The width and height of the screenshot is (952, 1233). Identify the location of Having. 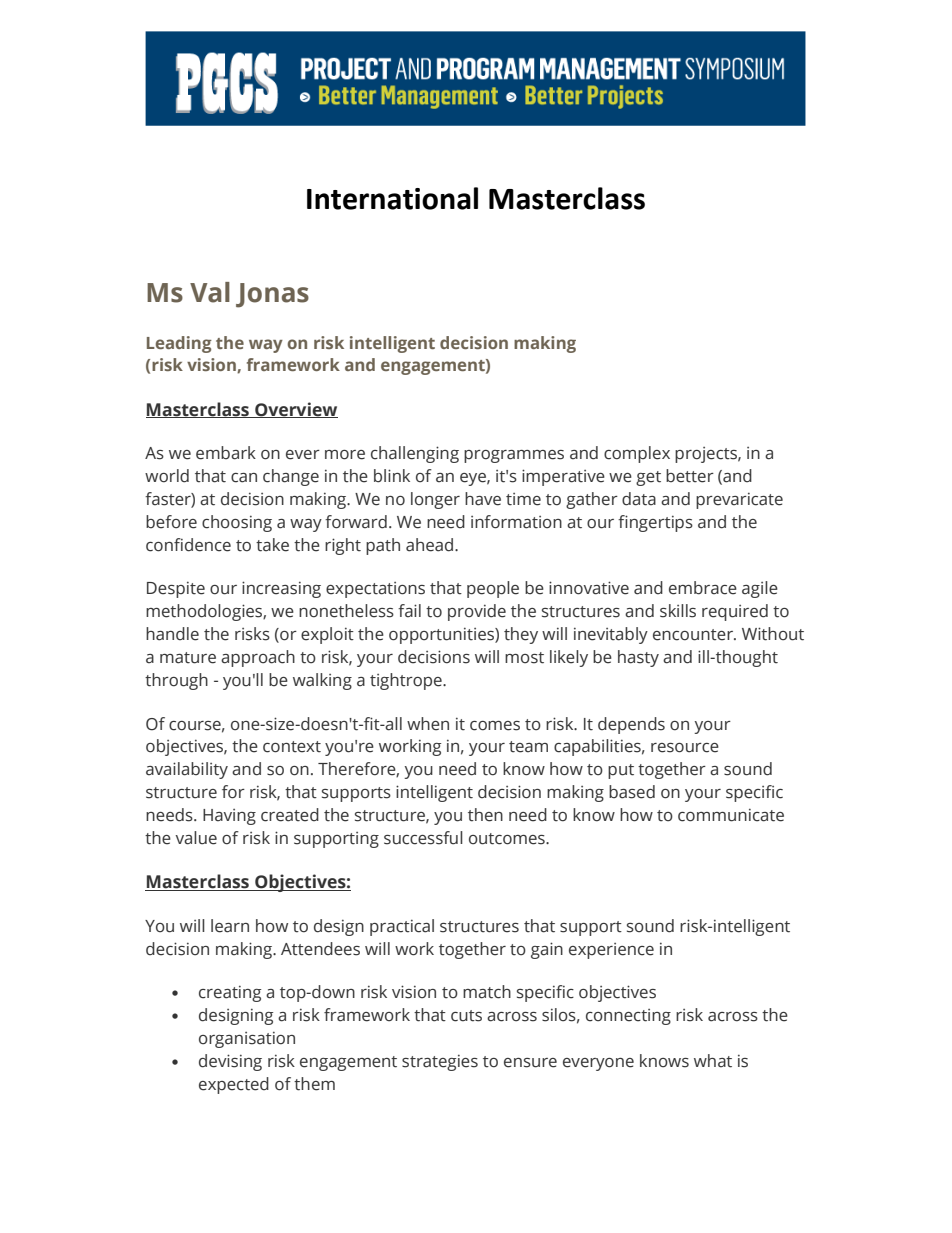
(229, 817).
